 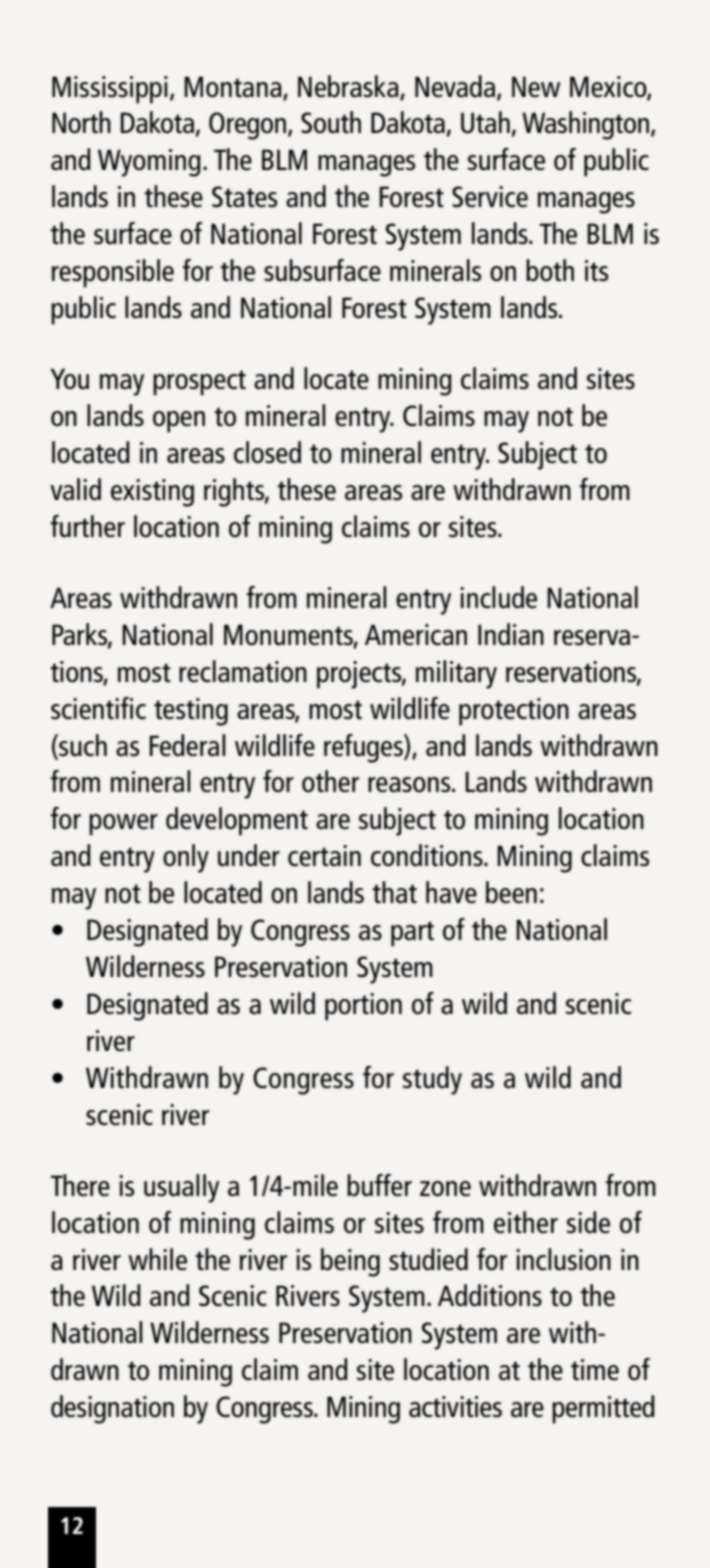 I want to click on Wyoming, so click(x=149, y=163).
